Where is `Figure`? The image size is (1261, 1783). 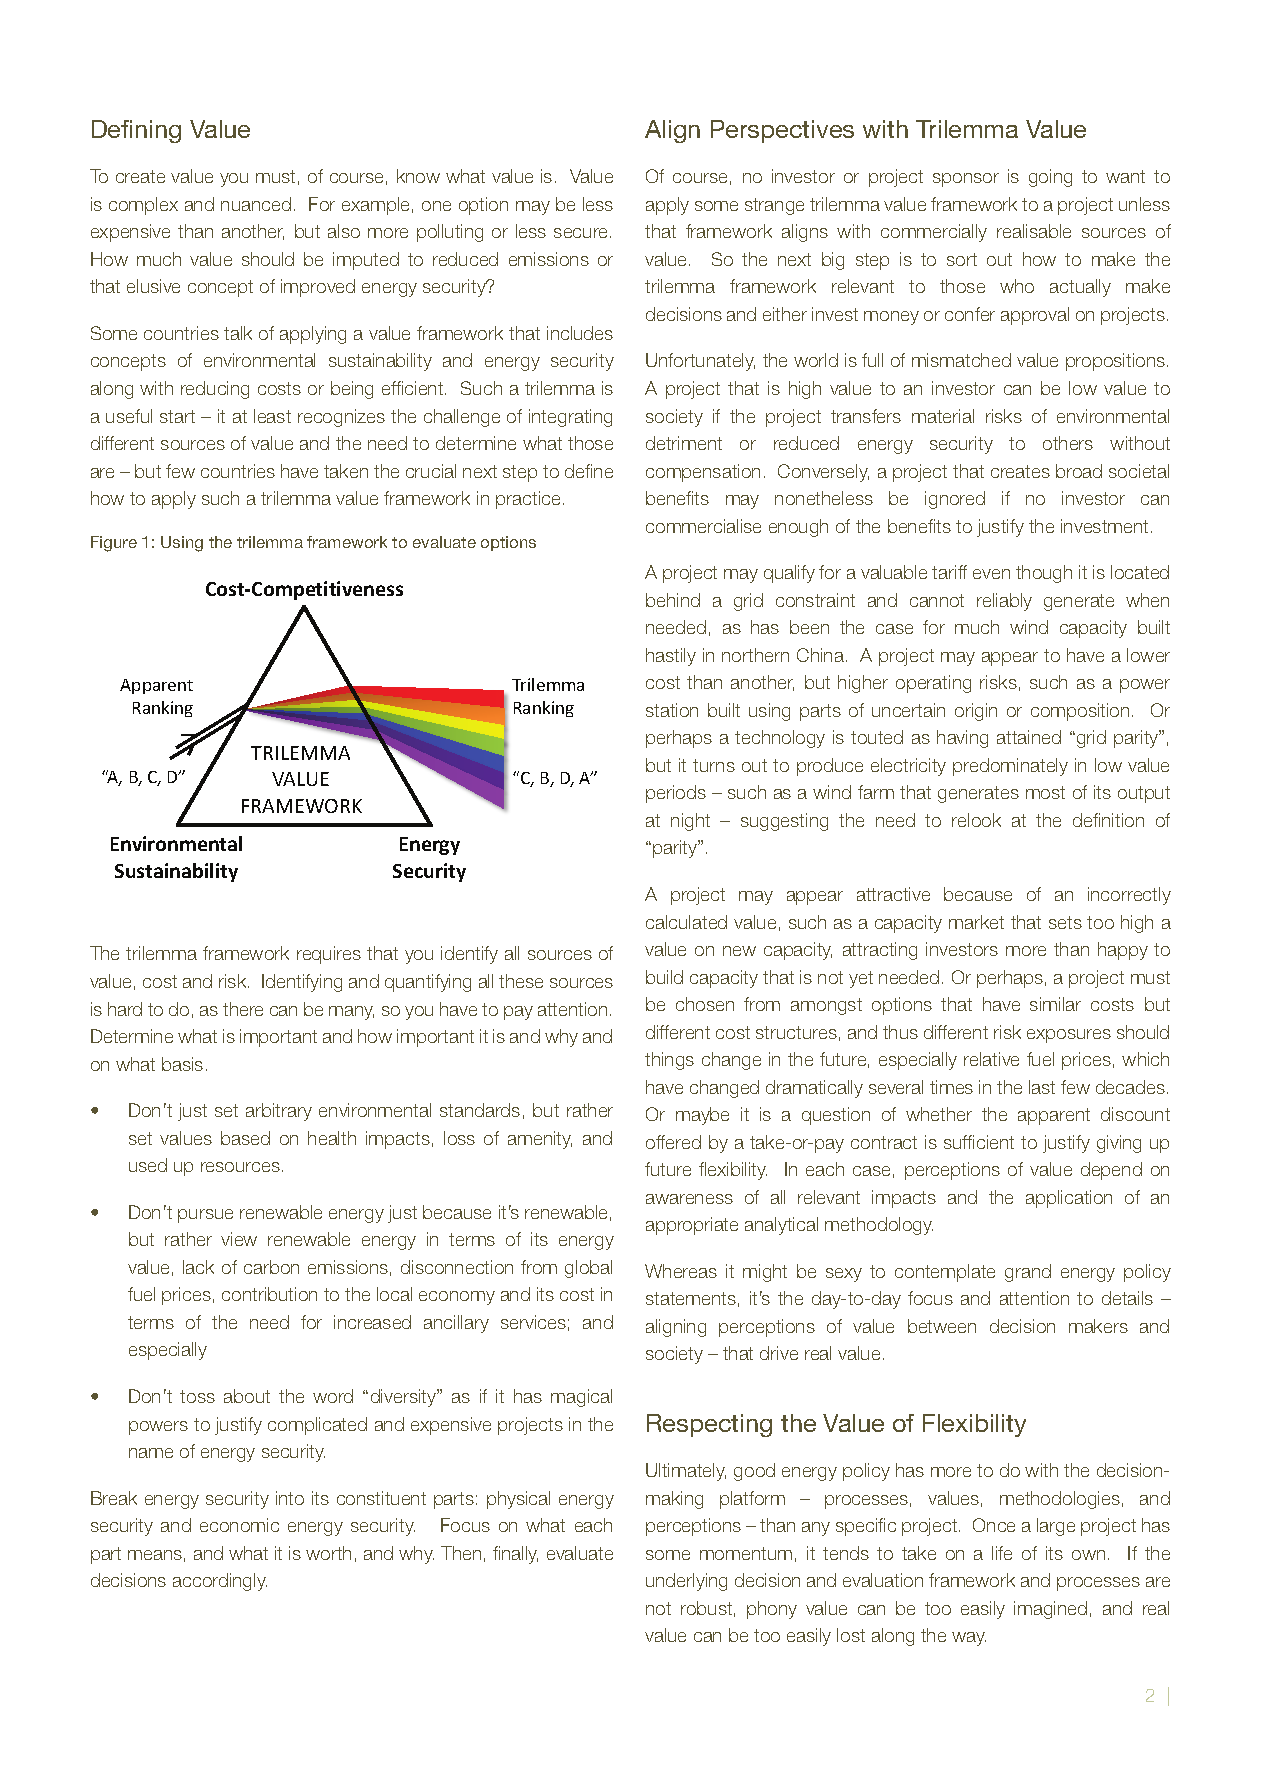 Figure is located at coordinates (114, 544).
